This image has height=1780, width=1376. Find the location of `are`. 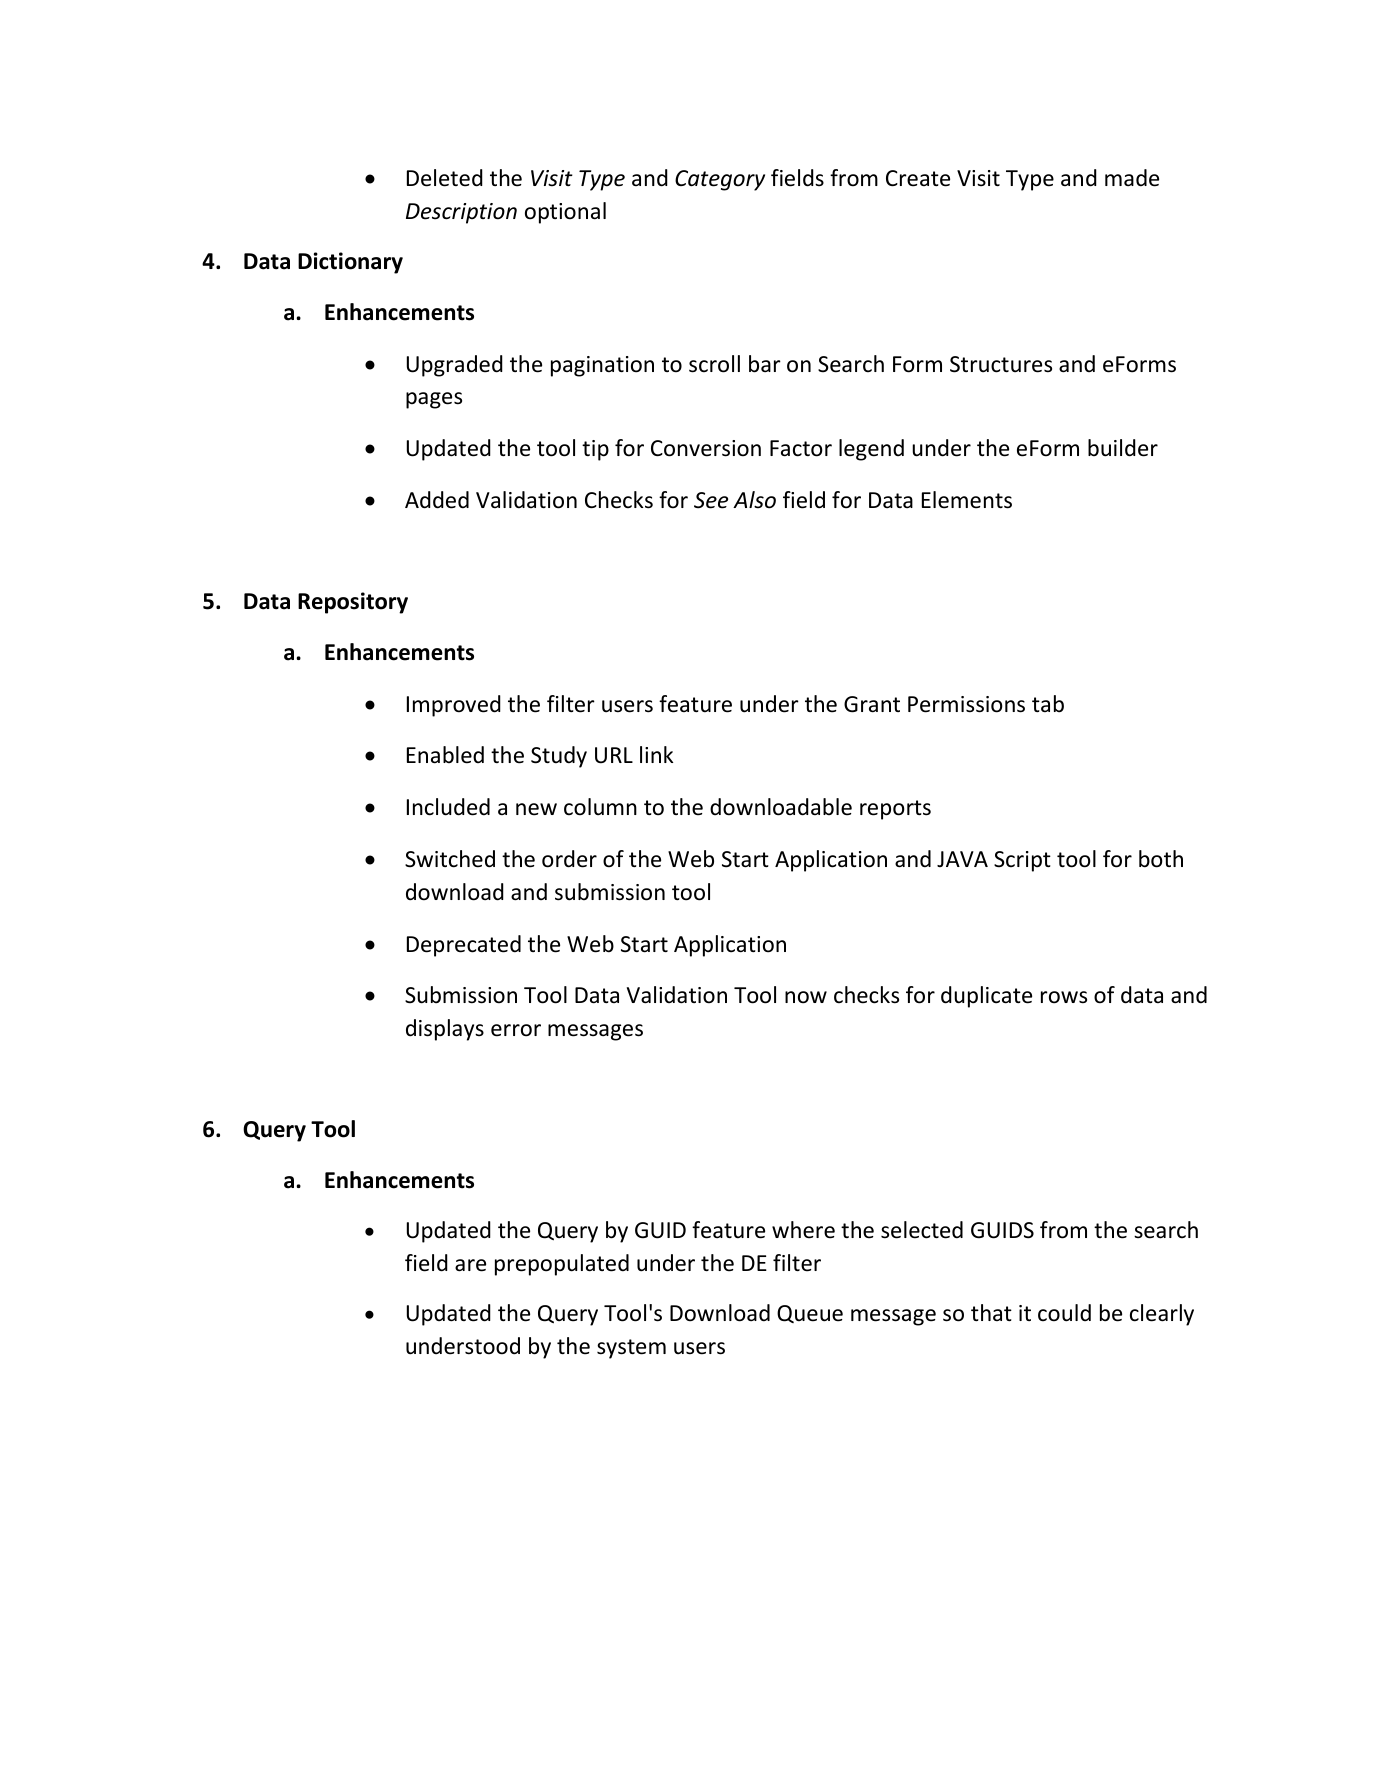

are is located at coordinates (470, 1265).
